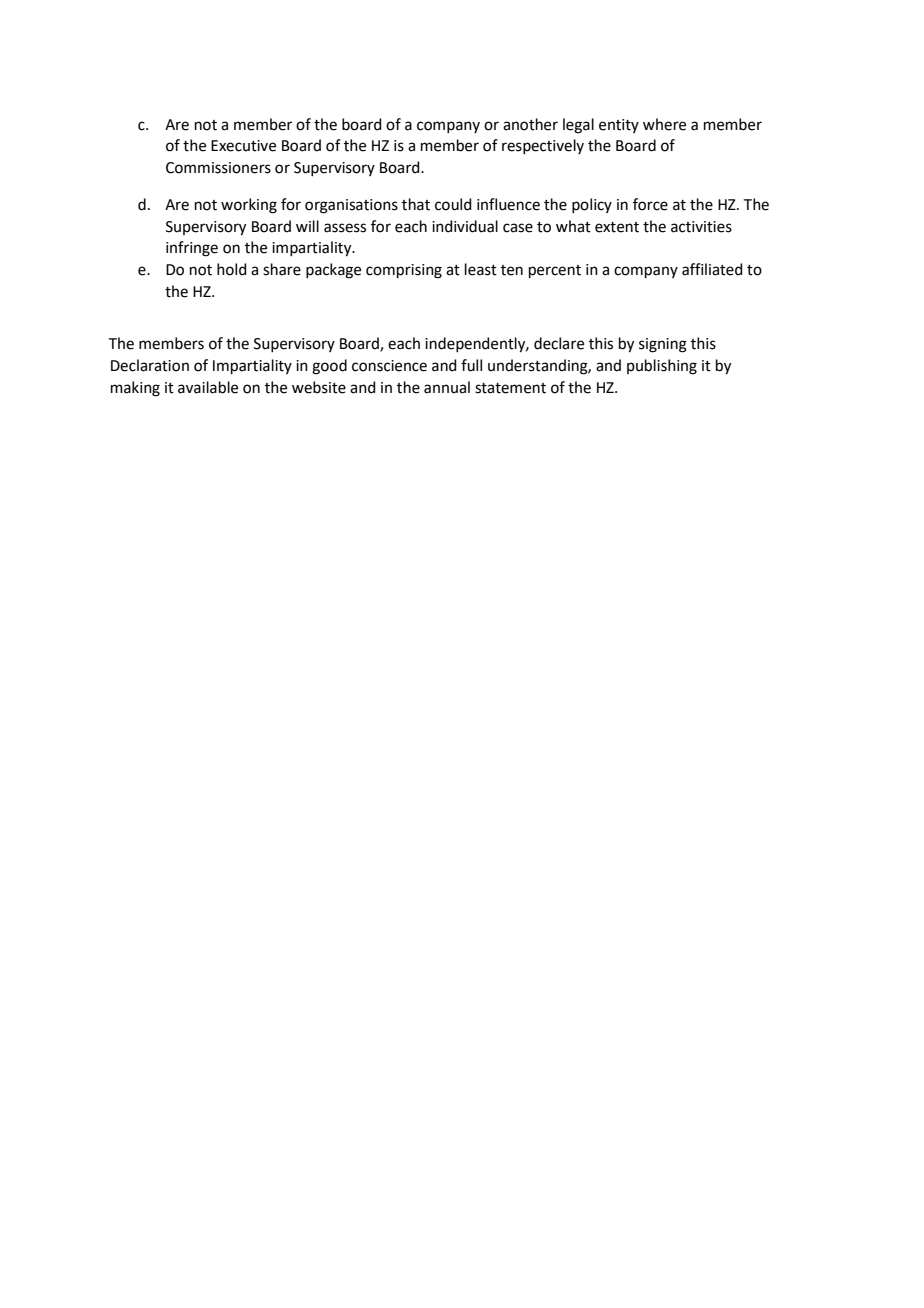  Describe the element at coordinates (249, 206) in the image. I see `working` at that location.
